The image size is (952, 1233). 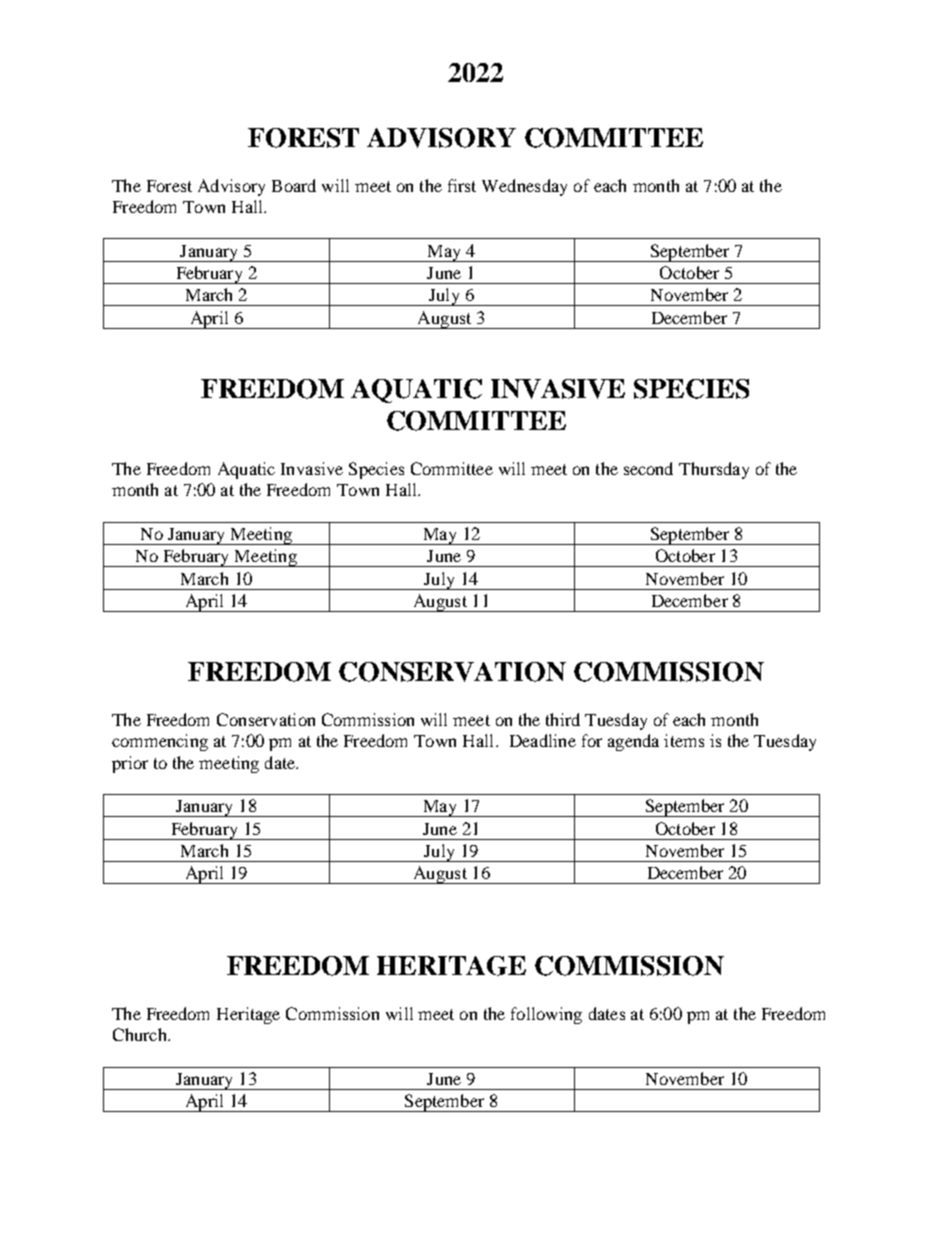 What do you see at coordinates (160, 742) in the screenshot?
I see `commencing` at bounding box center [160, 742].
